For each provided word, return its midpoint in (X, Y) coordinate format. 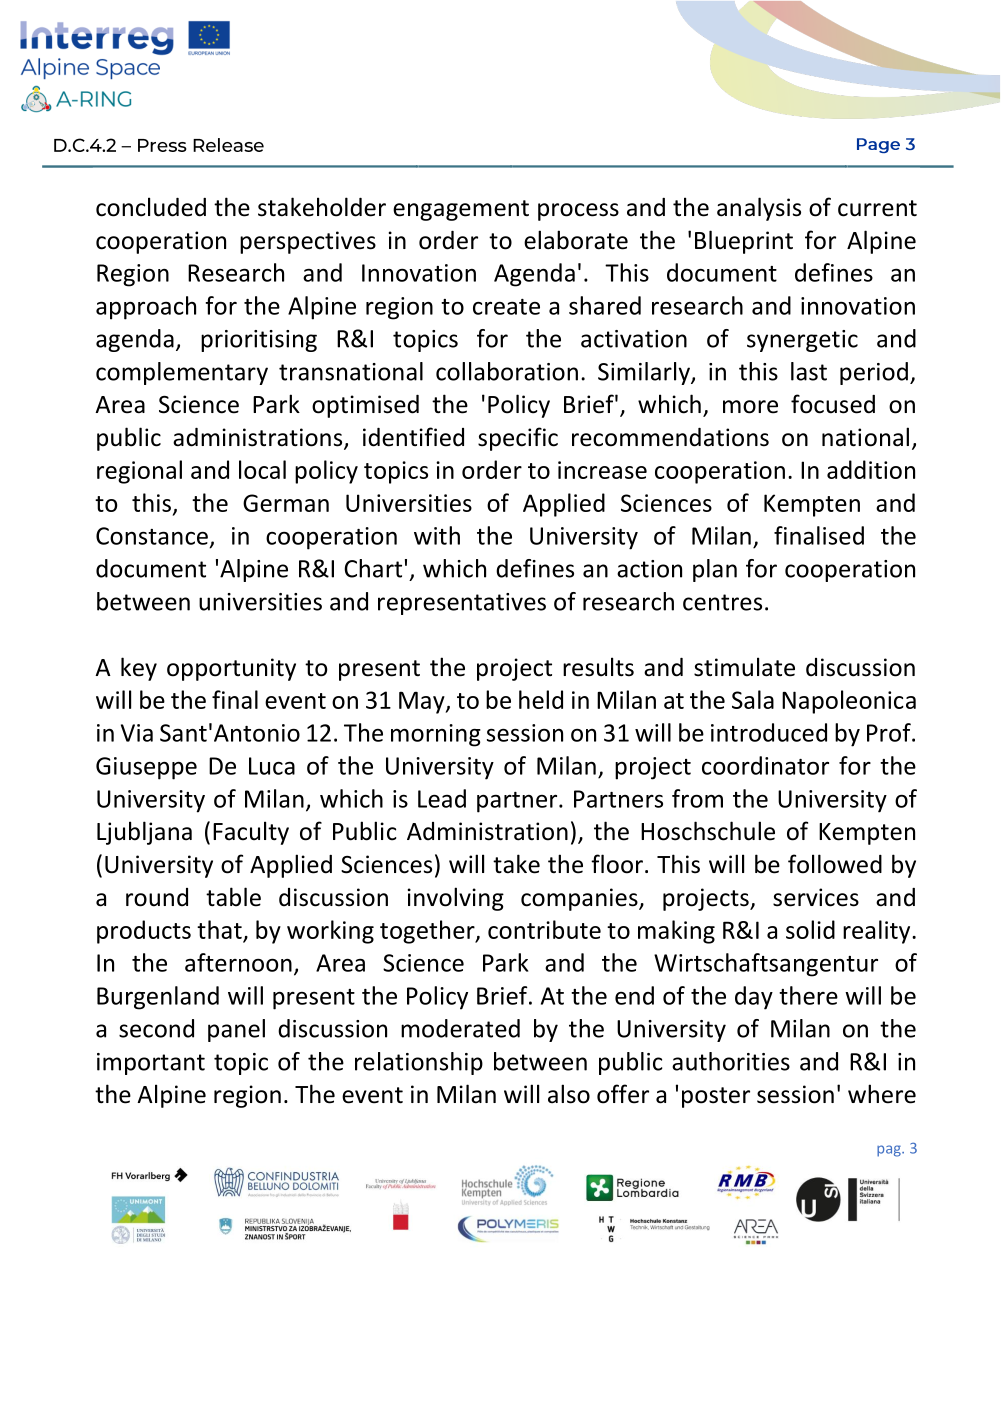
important (151, 1064)
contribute (544, 929)
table (233, 897)
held (541, 699)
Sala (753, 699)
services (816, 897)
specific (518, 439)
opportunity (231, 669)
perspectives (308, 242)
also (569, 1094)
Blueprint (744, 242)
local (262, 469)
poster (716, 1097)
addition (871, 469)
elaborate (576, 240)
